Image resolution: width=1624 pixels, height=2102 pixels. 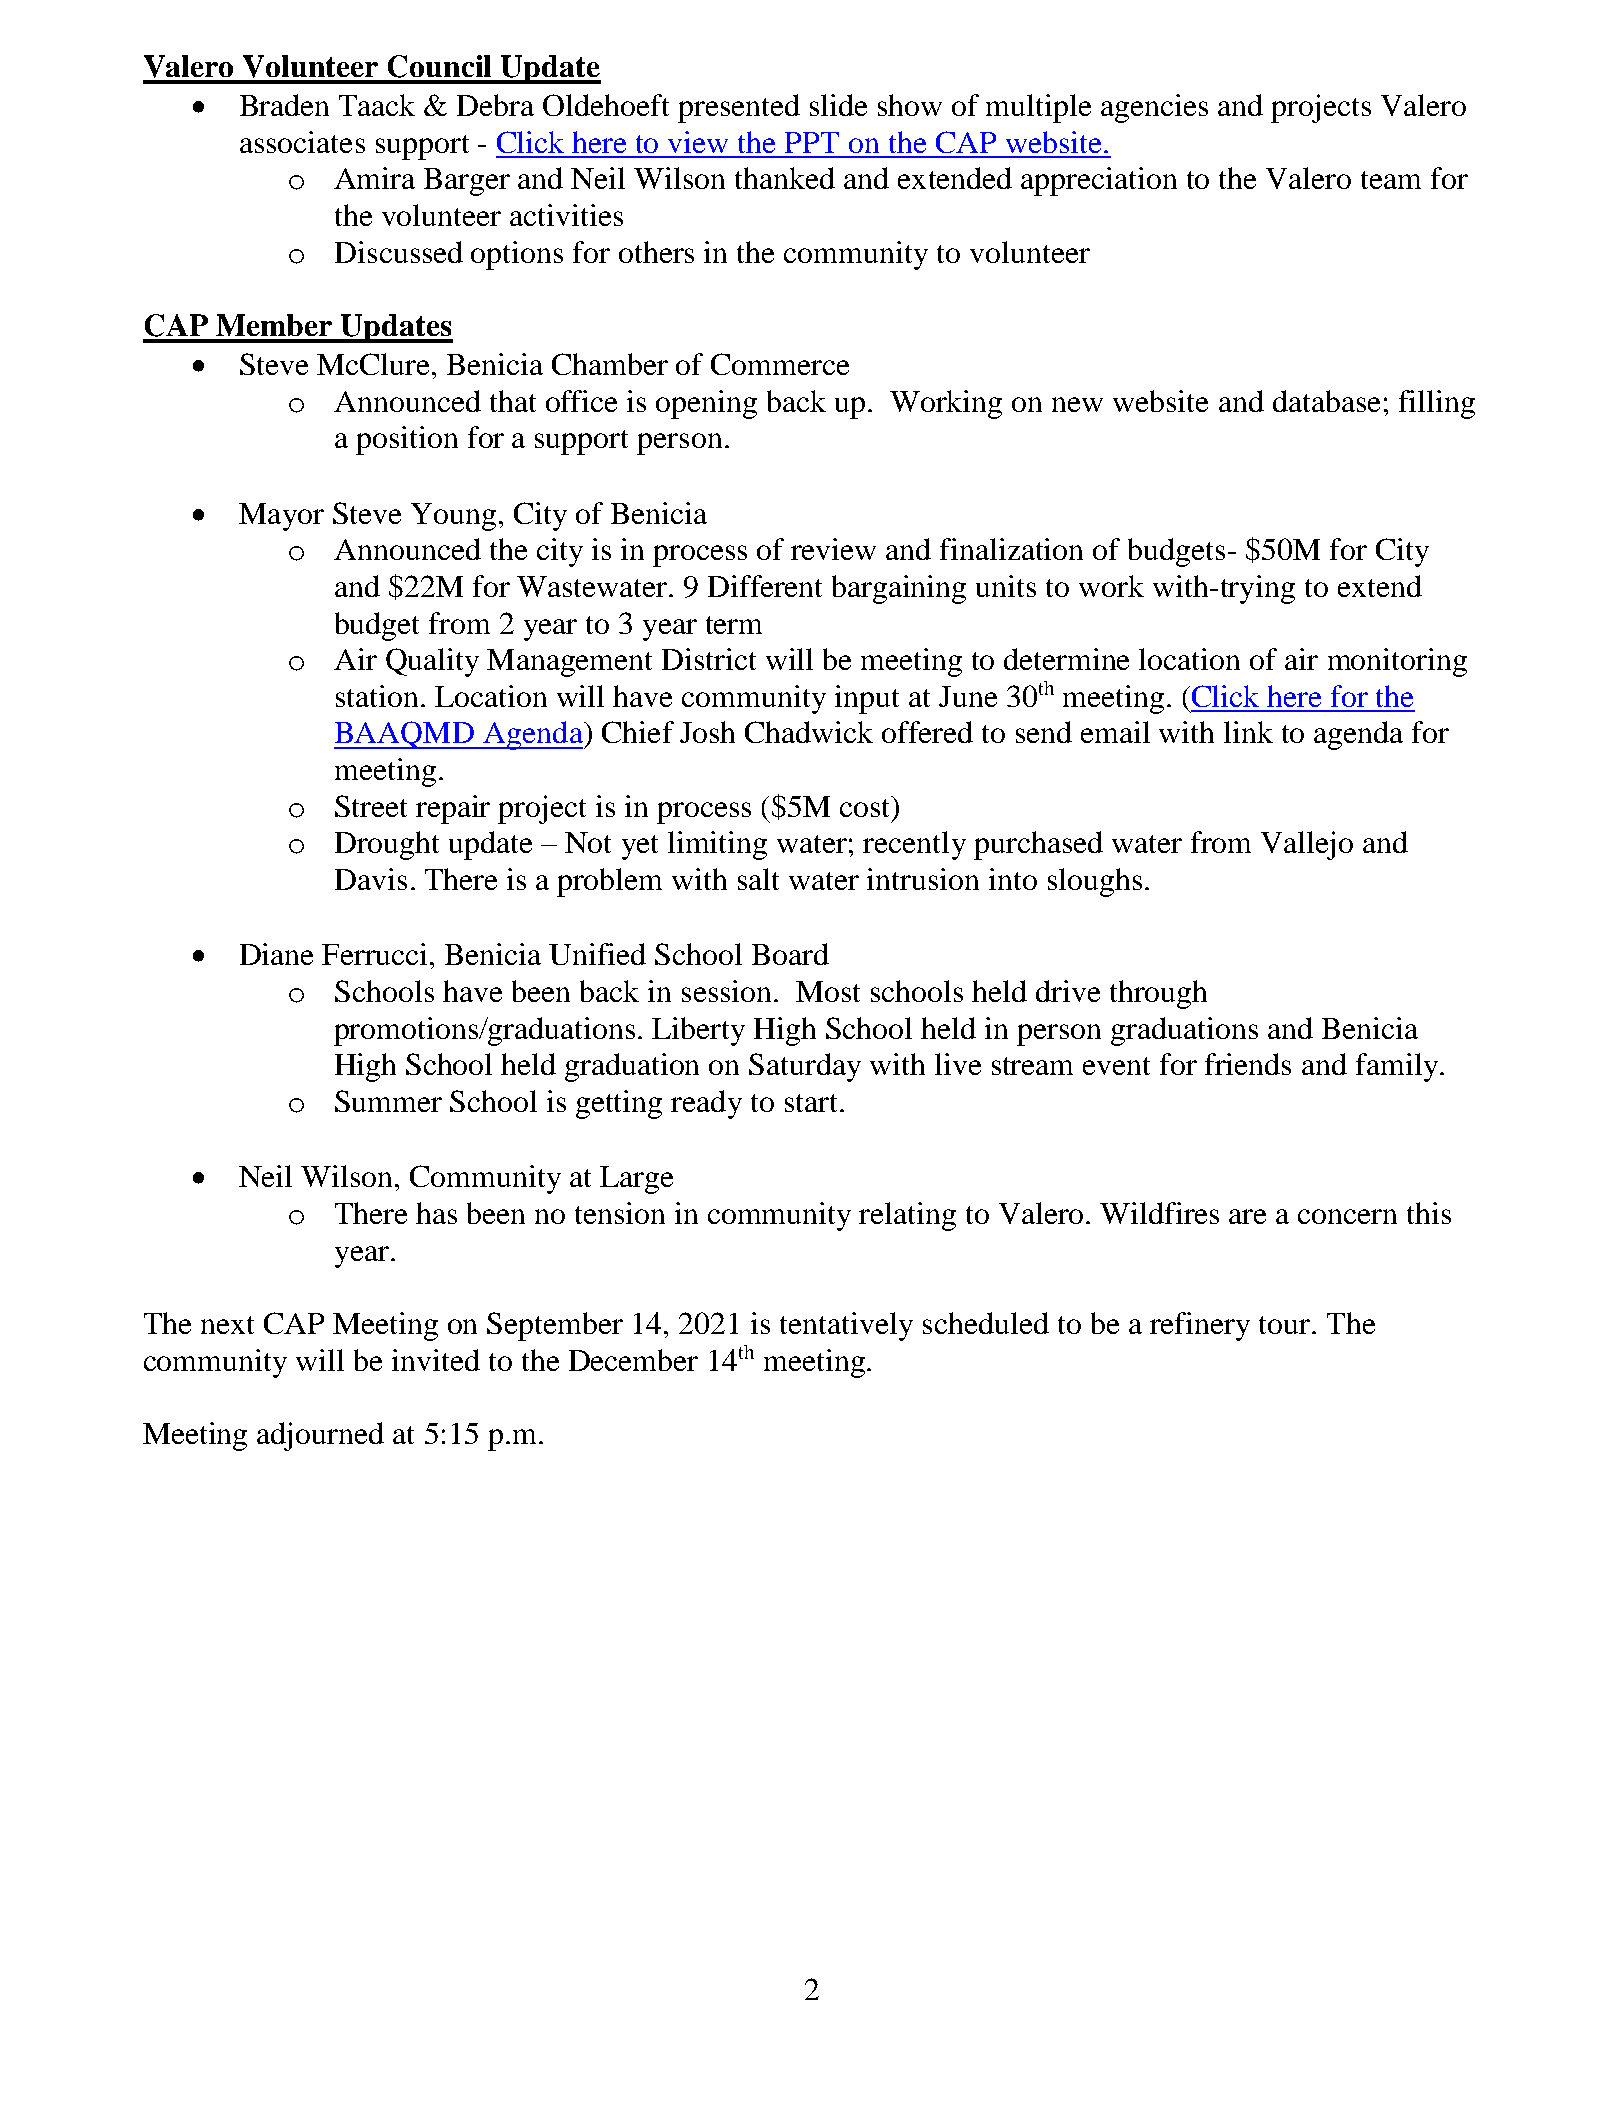 What do you see at coordinates (436, 1360) in the screenshot?
I see `invited` at bounding box center [436, 1360].
